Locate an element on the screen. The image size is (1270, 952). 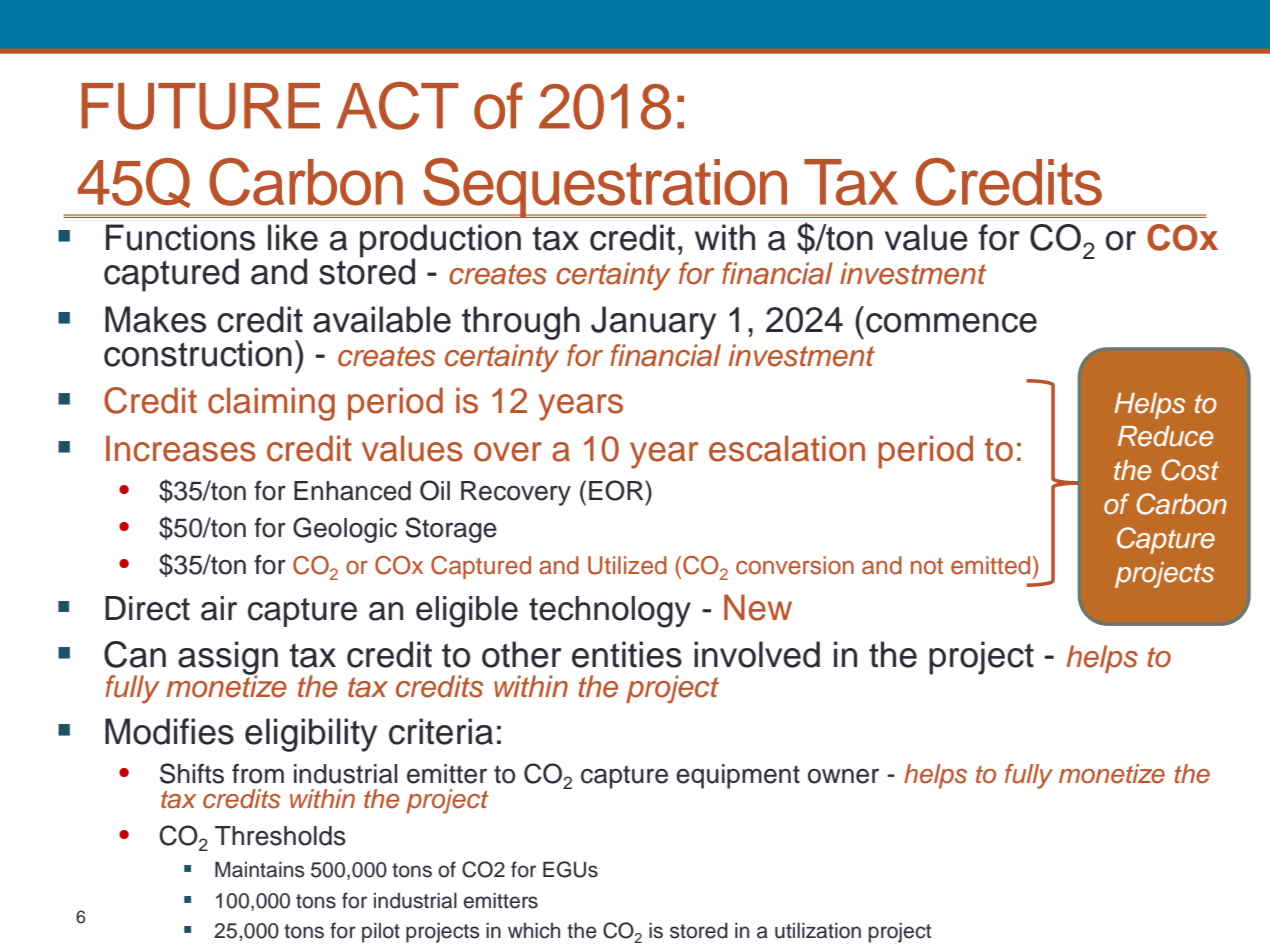
Sequestration is located at coordinates (605, 188).
